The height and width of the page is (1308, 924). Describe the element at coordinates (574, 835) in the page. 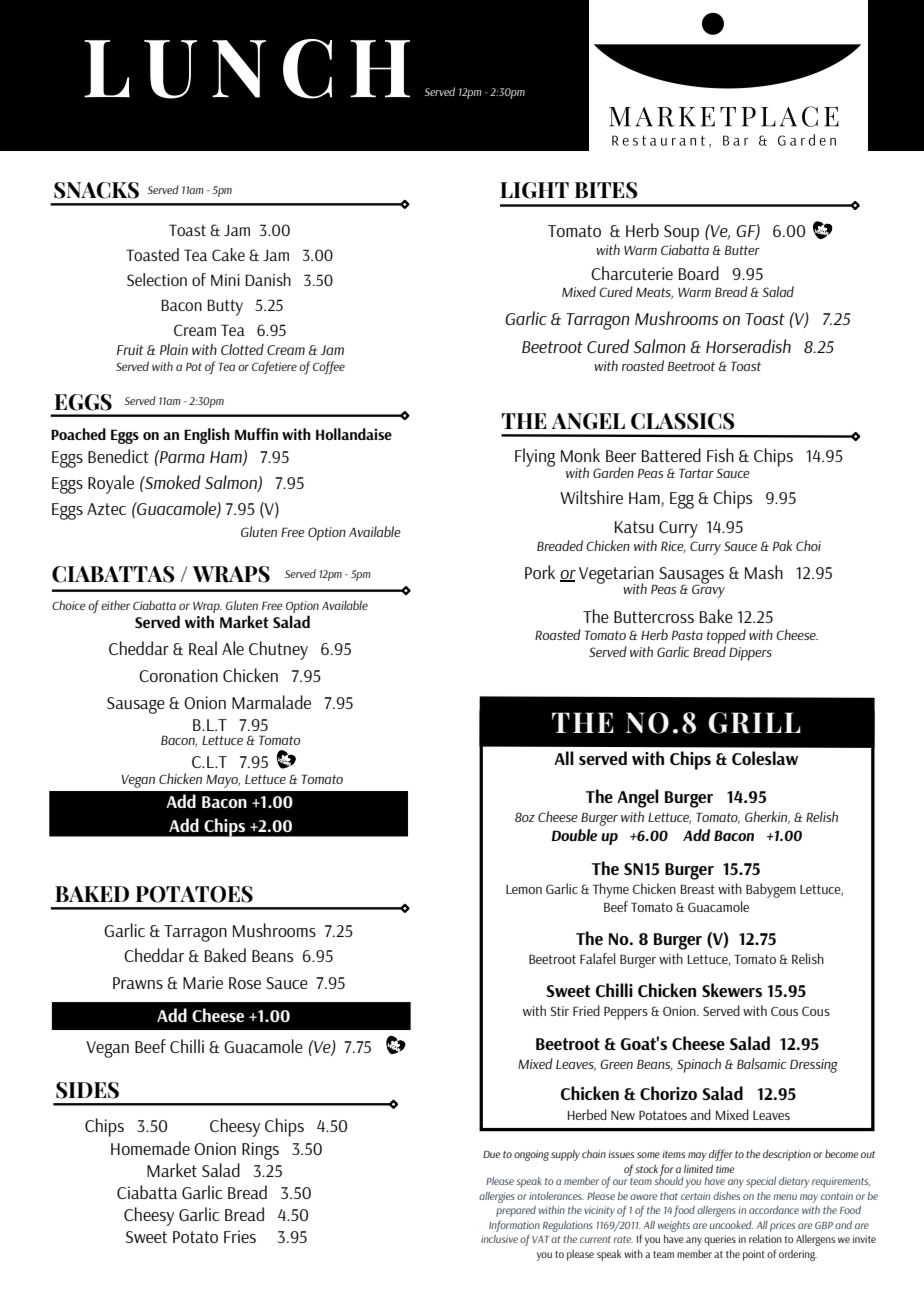

I see `Double` at that location.
